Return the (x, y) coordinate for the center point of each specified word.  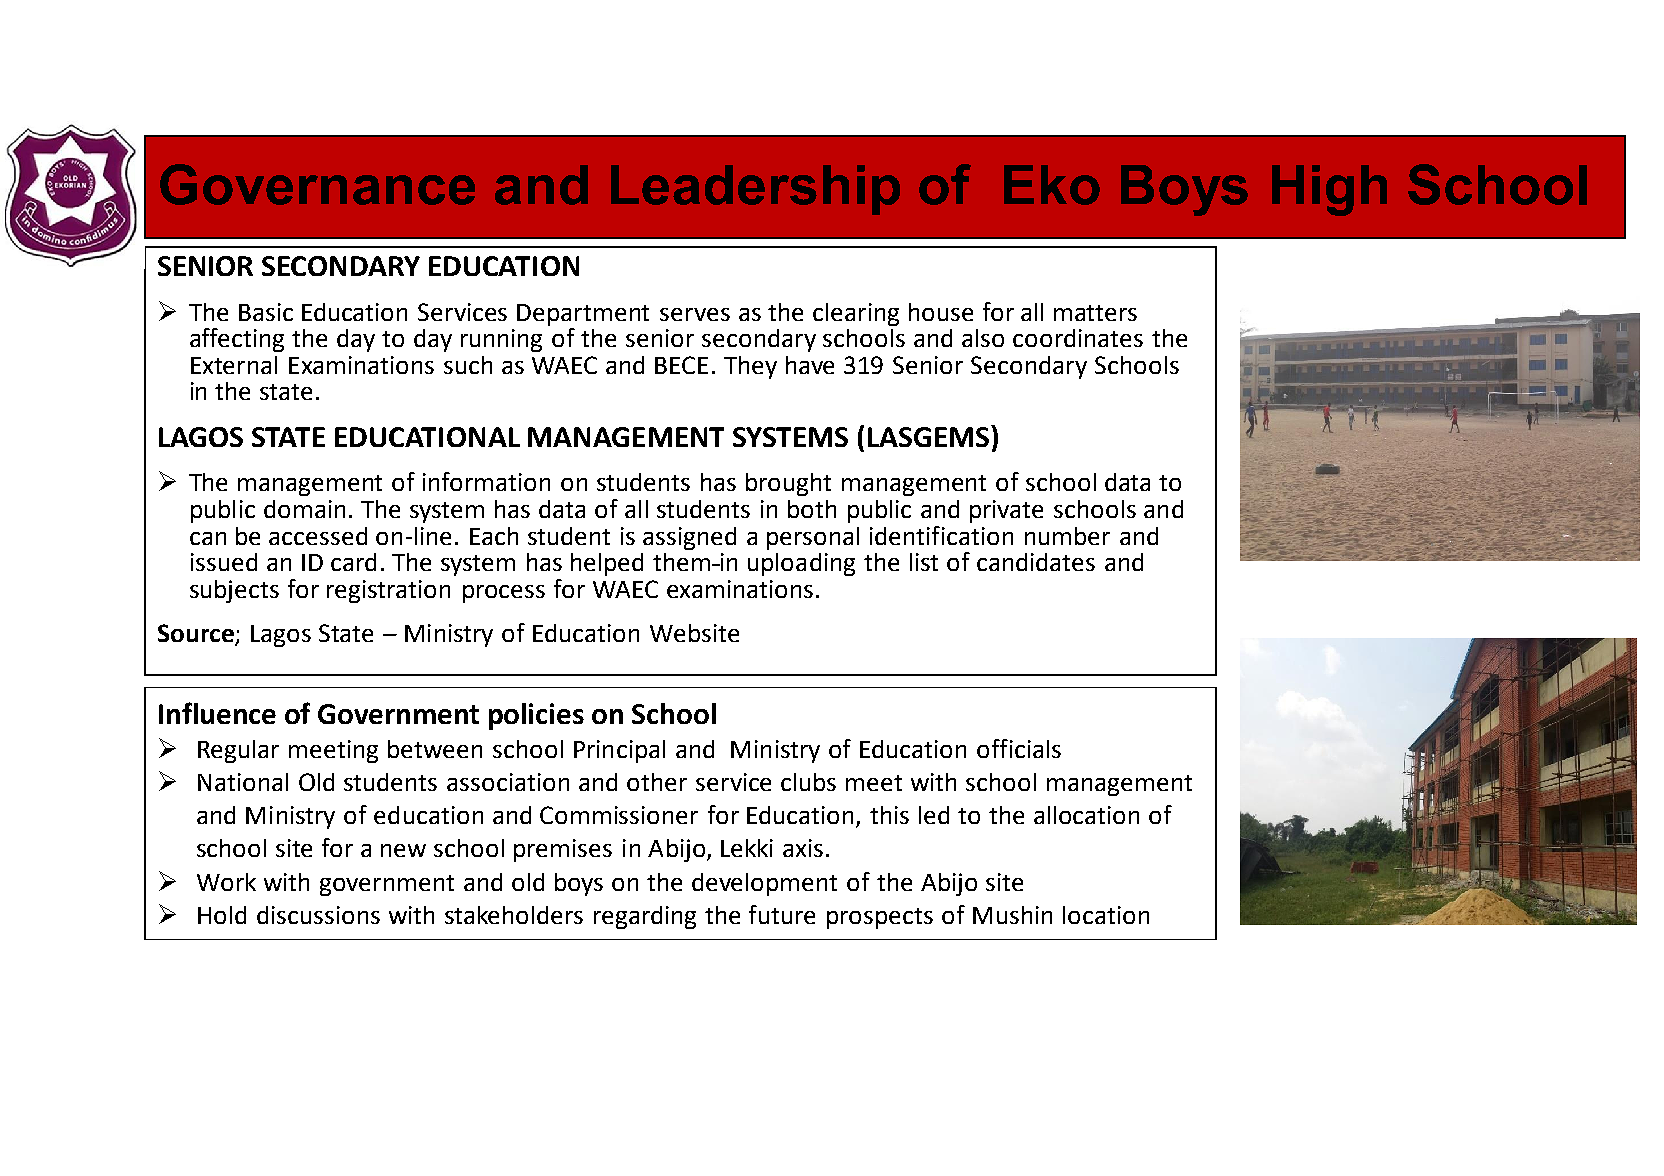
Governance (317, 184)
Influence (217, 713)
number (1067, 536)
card (353, 562)
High (1329, 190)
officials (1019, 748)
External (234, 365)
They (750, 367)
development (764, 884)
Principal (619, 751)
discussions (318, 915)
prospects (880, 918)
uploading (801, 564)
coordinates (1078, 338)
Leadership (755, 190)
